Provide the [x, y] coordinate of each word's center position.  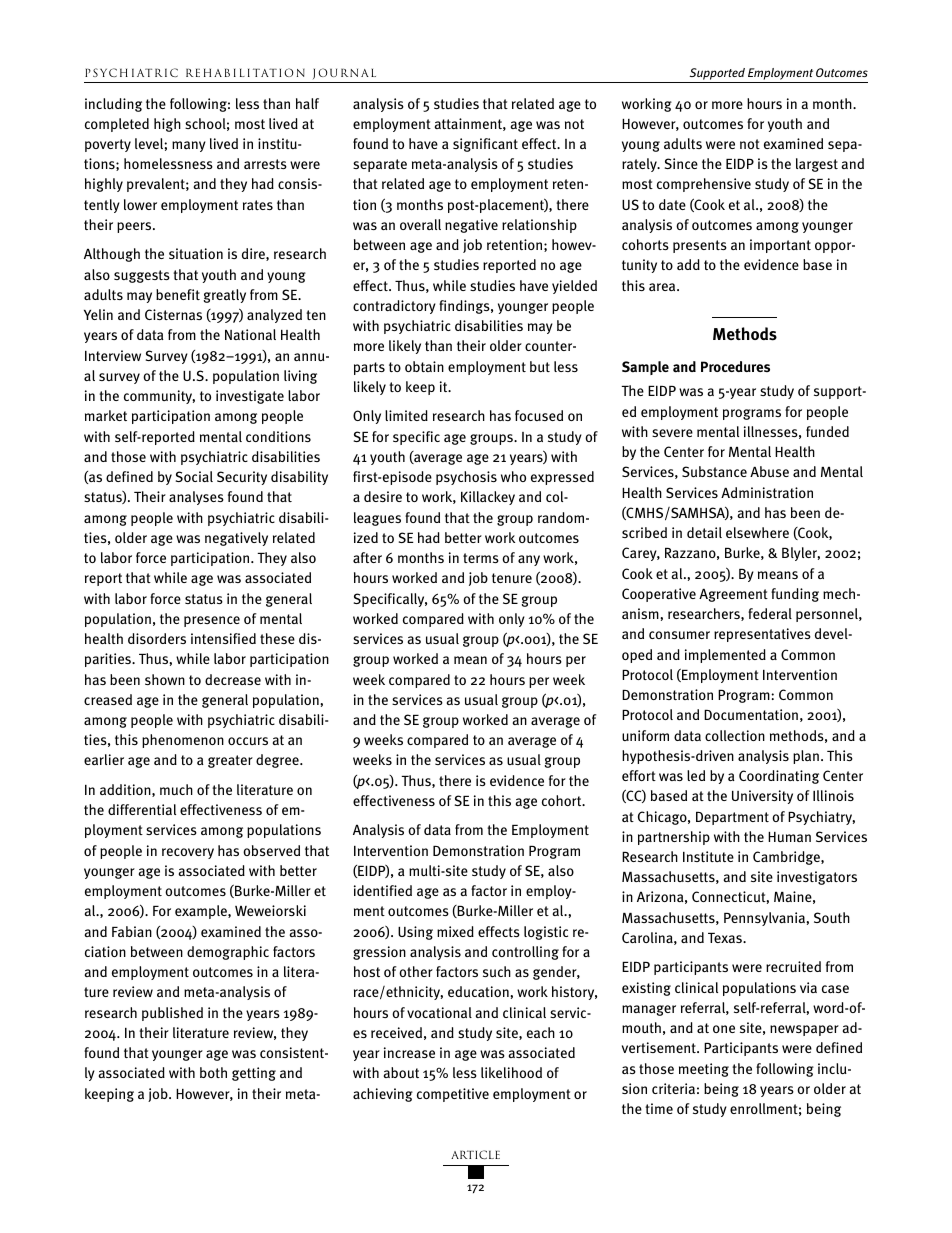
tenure [512, 578]
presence [212, 621]
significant [485, 145]
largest [817, 165]
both [213, 1072]
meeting [704, 1070]
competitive [453, 1095]
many [189, 146]
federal [770, 613]
